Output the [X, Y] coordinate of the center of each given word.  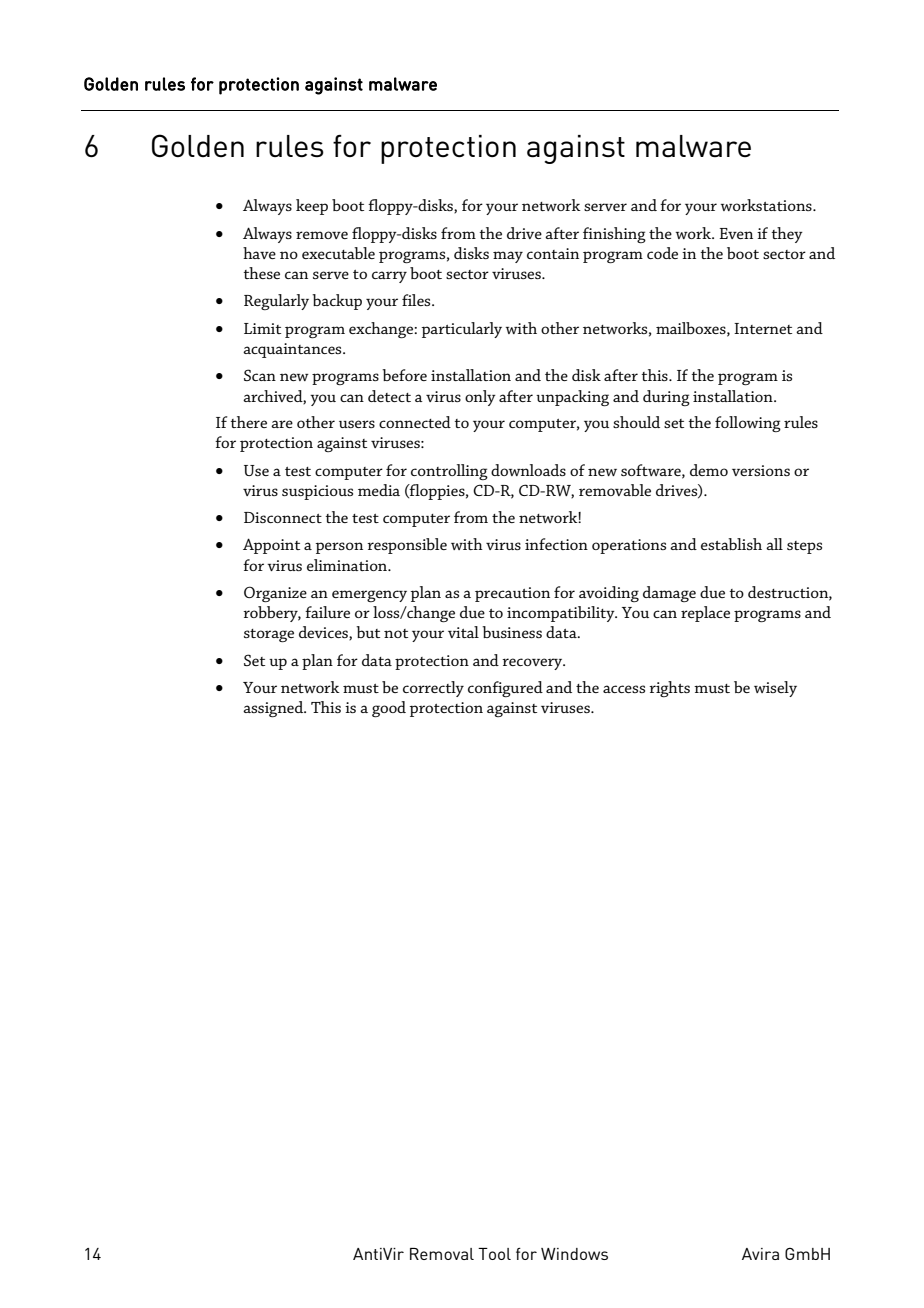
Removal [442, 1254]
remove [322, 235]
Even [736, 233]
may [508, 257]
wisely [775, 689]
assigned [274, 709]
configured [505, 689]
